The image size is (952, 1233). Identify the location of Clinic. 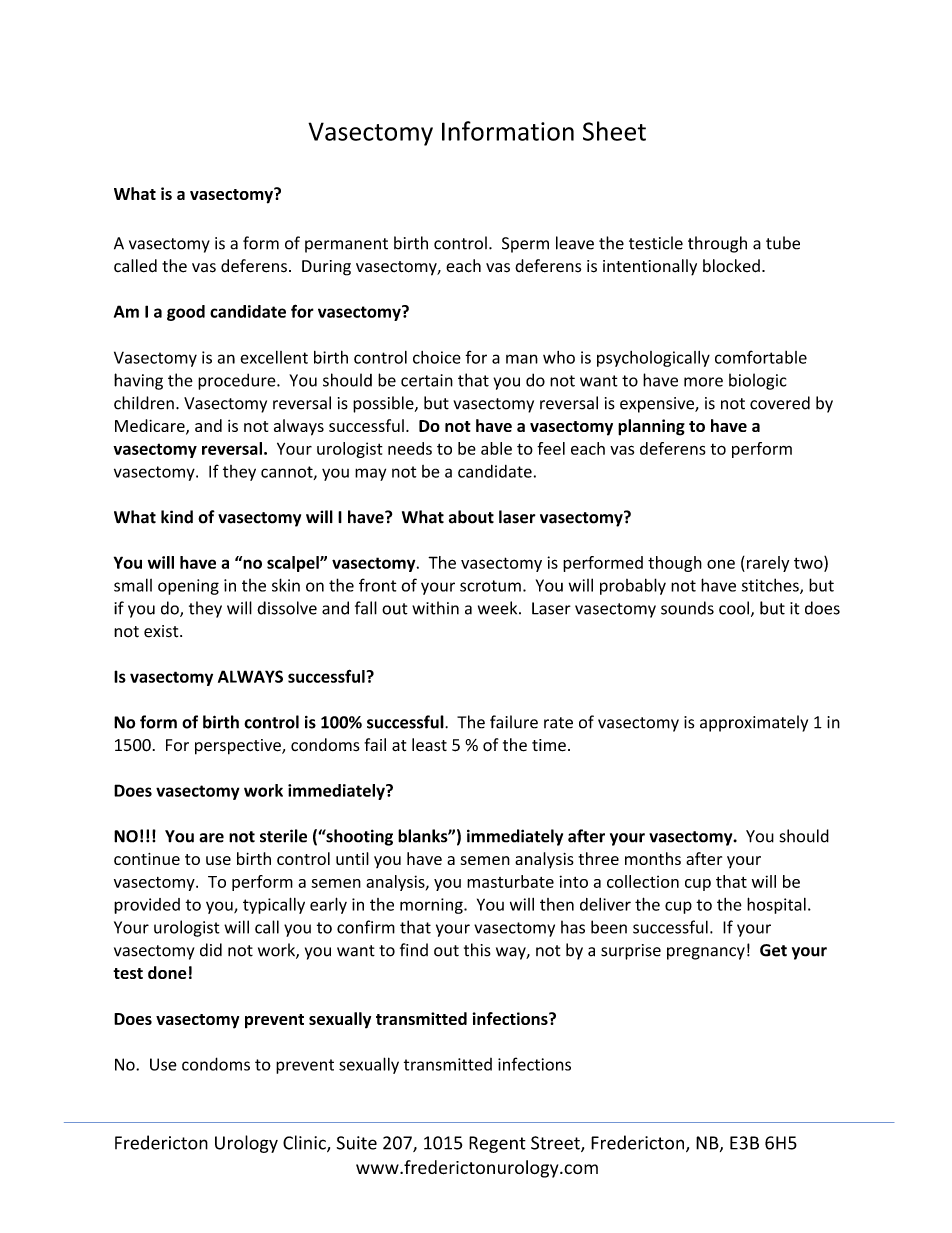
(305, 1143).
